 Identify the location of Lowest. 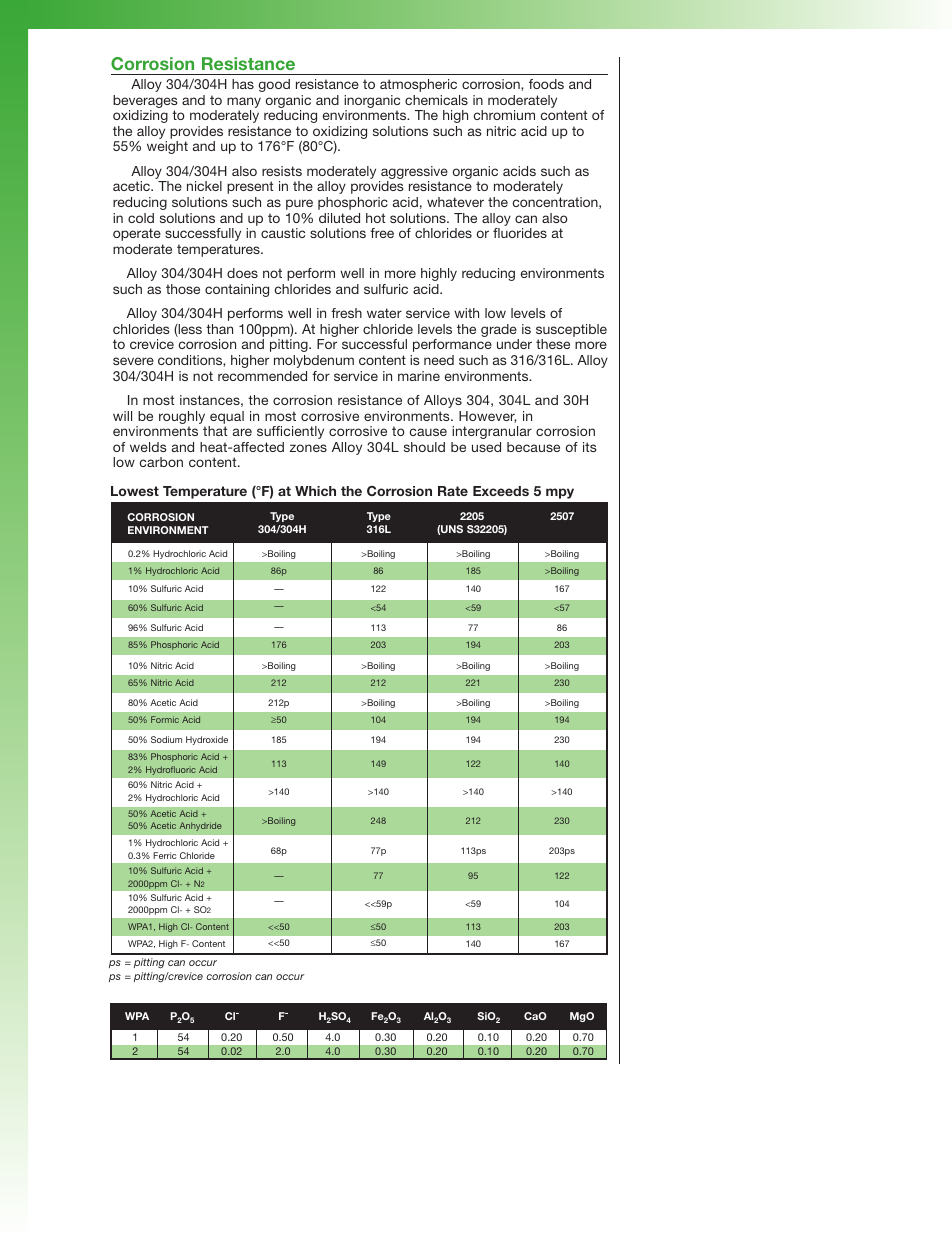
(135, 491).
